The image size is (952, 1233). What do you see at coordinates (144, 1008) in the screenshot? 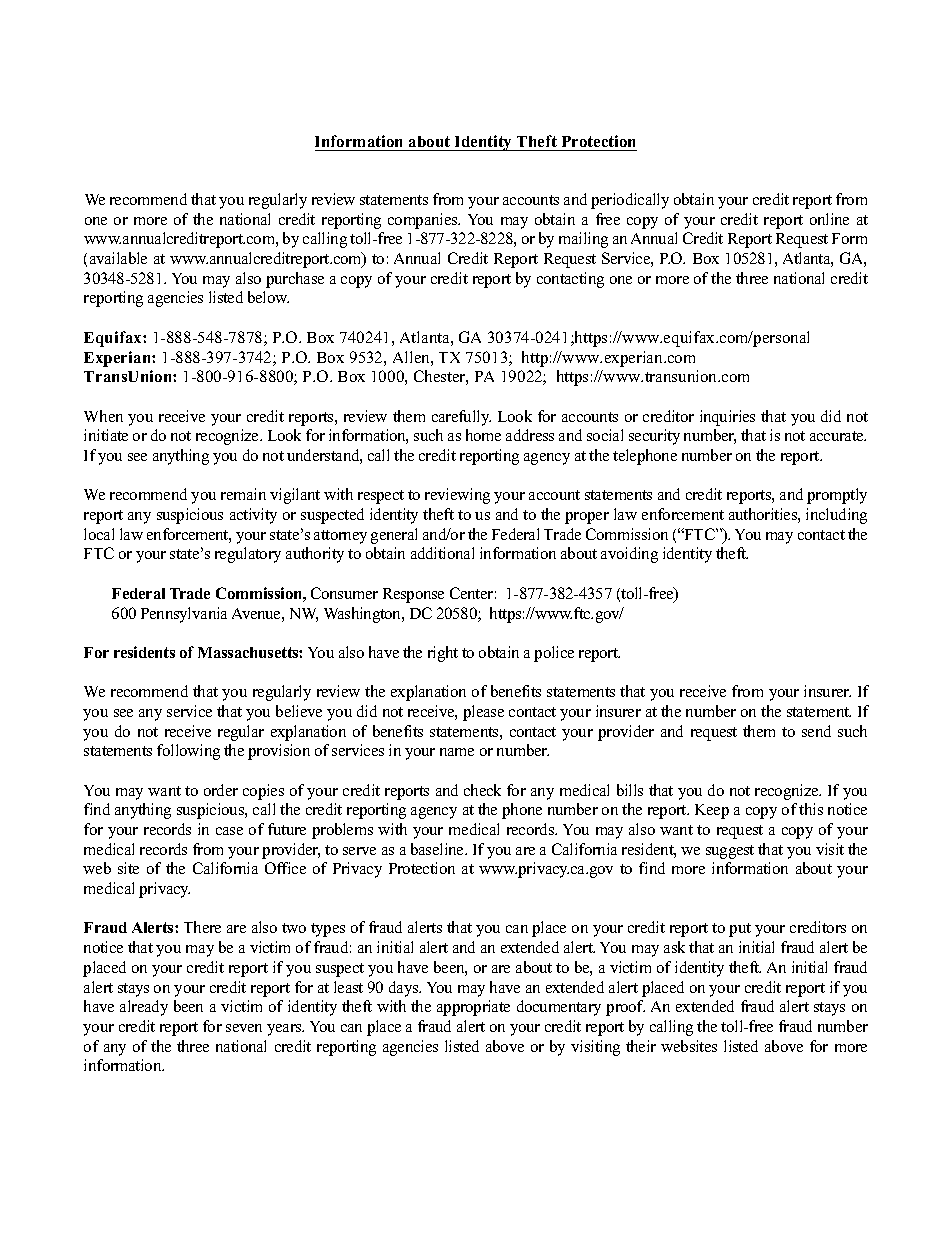
I see `already` at bounding box center [144, 1008].
